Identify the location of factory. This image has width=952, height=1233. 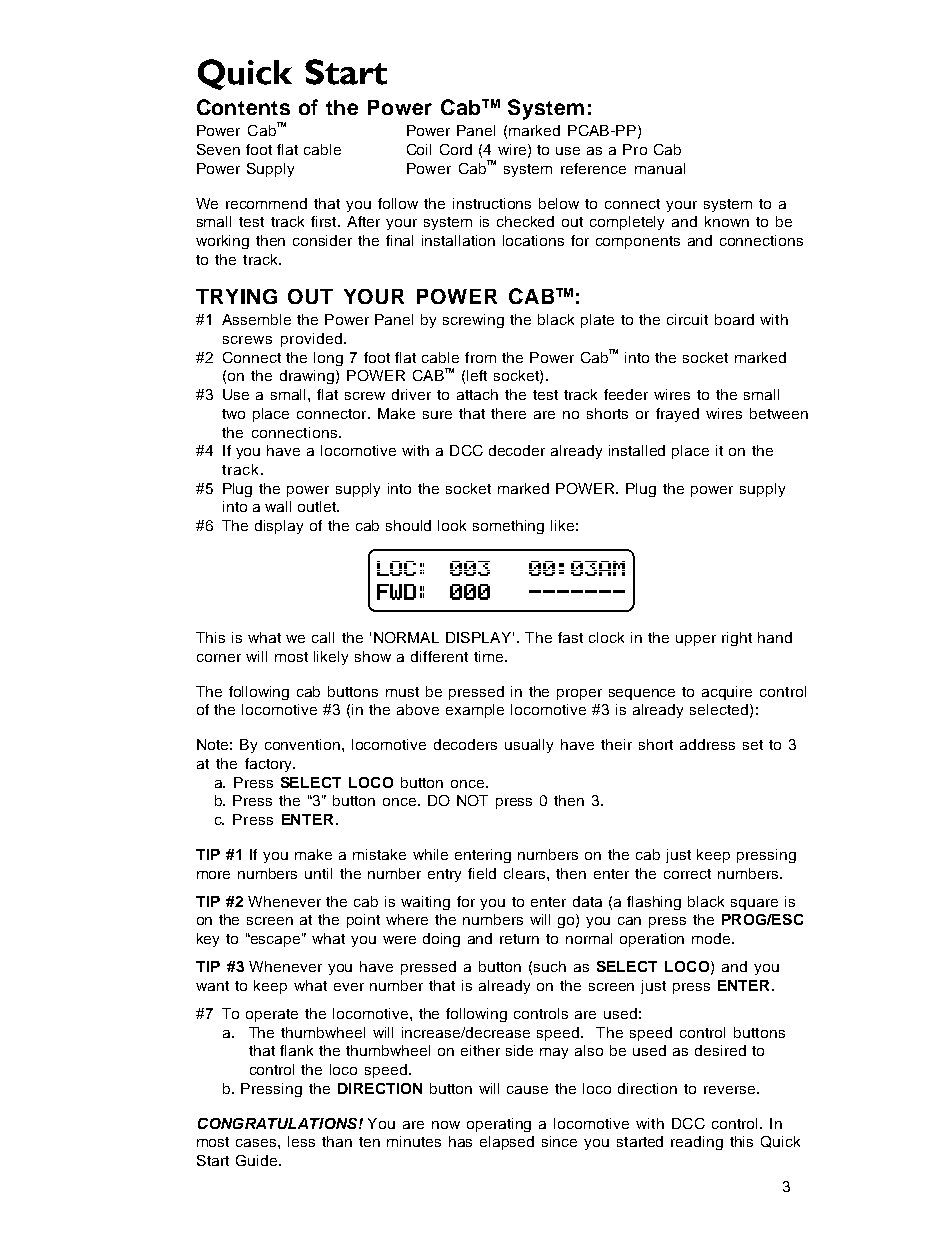
(269, 765).
